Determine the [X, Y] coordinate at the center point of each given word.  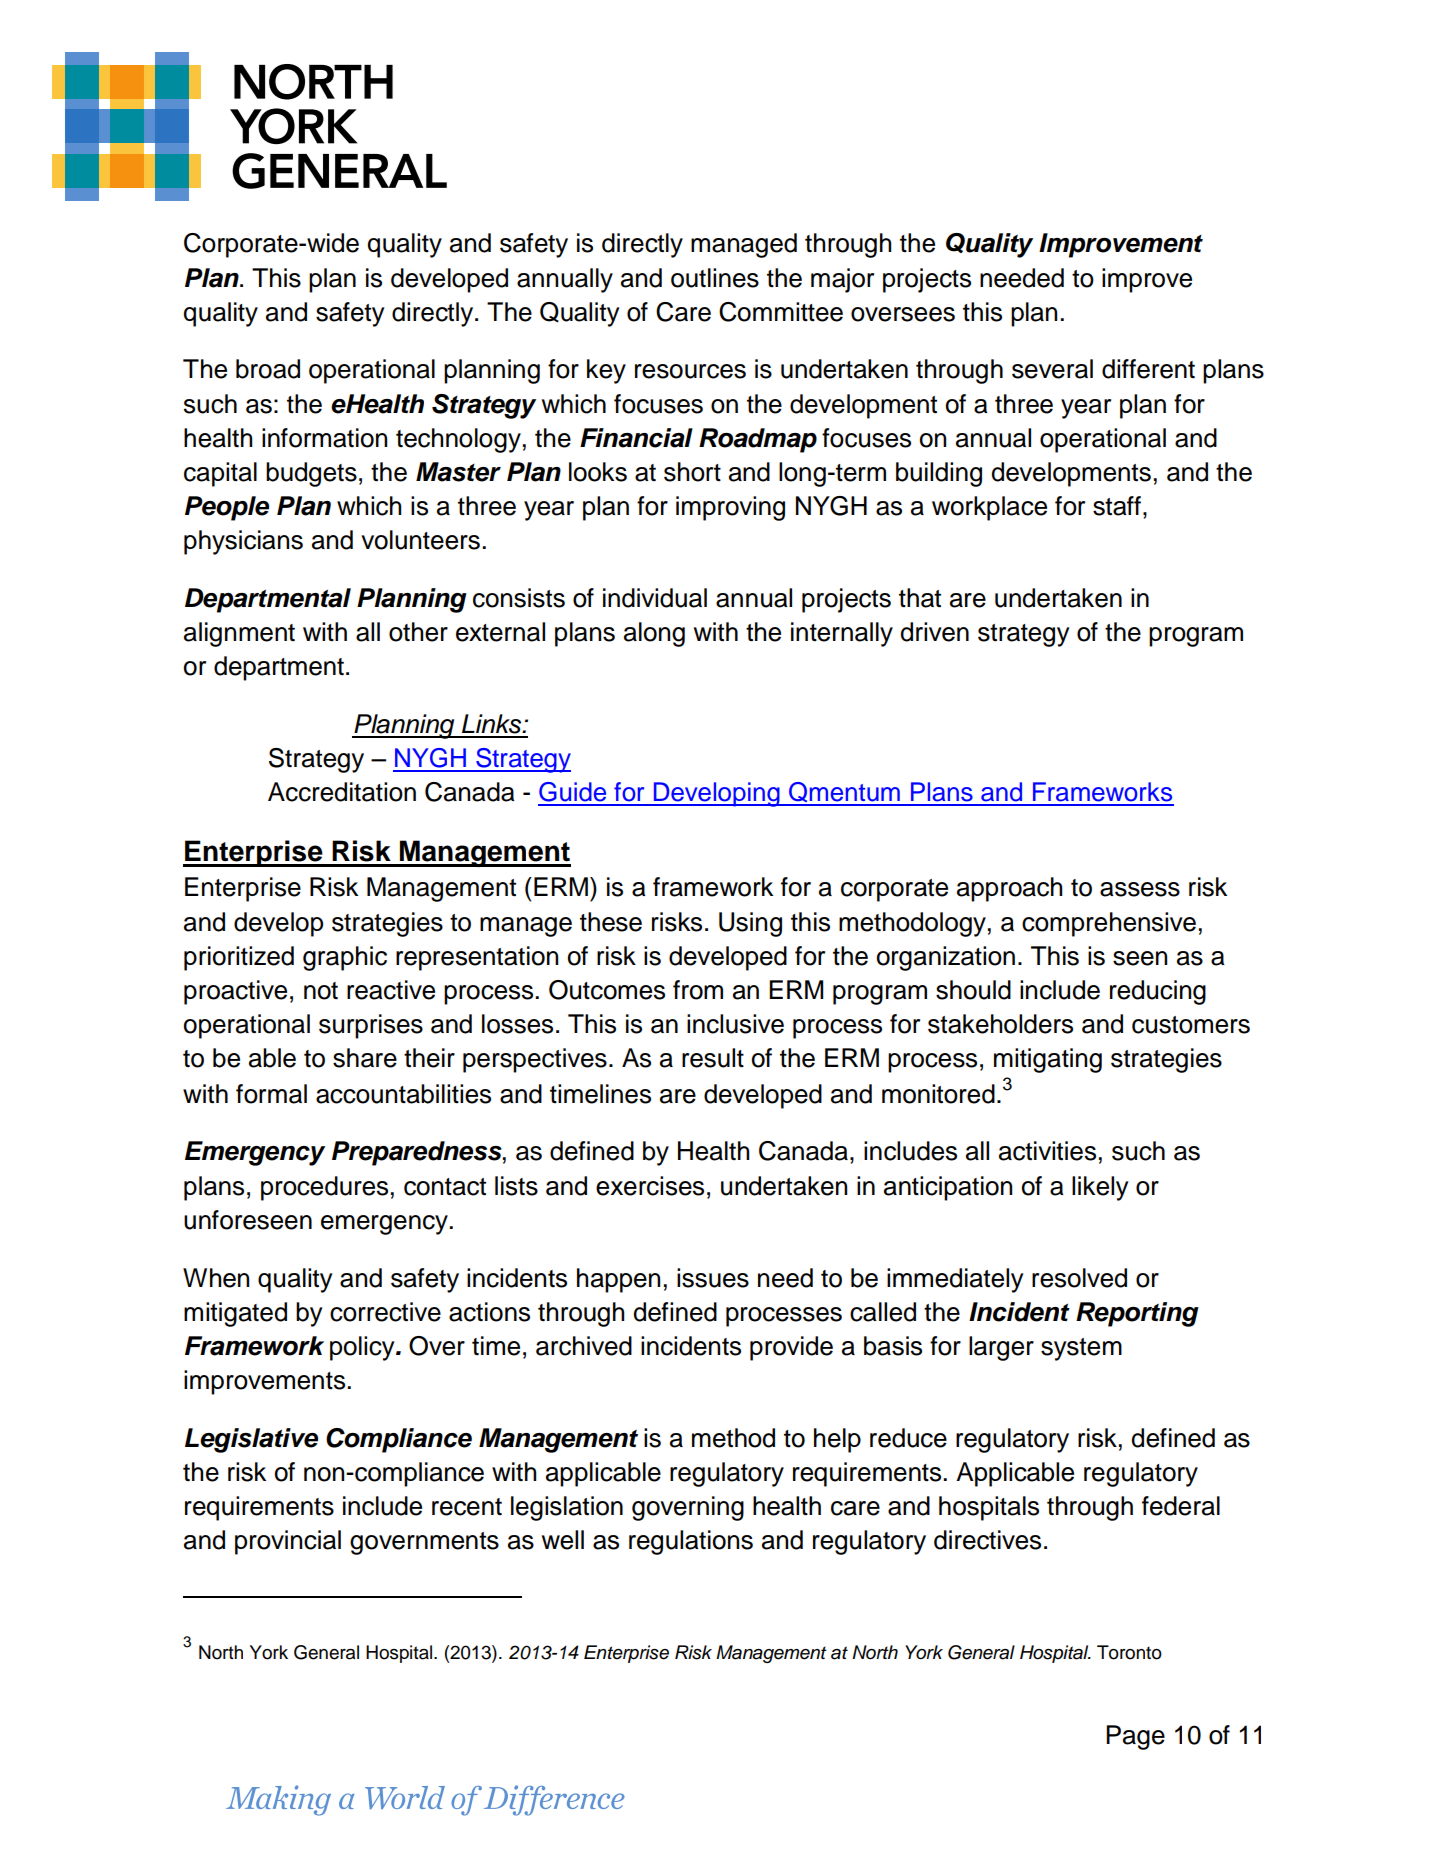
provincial [288, 1542]
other [418, 632]
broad [268, 369]
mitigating [1048, 1060]
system [1081, 1349]
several [1052, 369]
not [321, 991]
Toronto [1129, 1652]
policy [363, 1348]
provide [791, 1348]
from [698, 990]
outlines [715, 278]
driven [934, 632]
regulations [691, 1542]
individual [655, 598]
